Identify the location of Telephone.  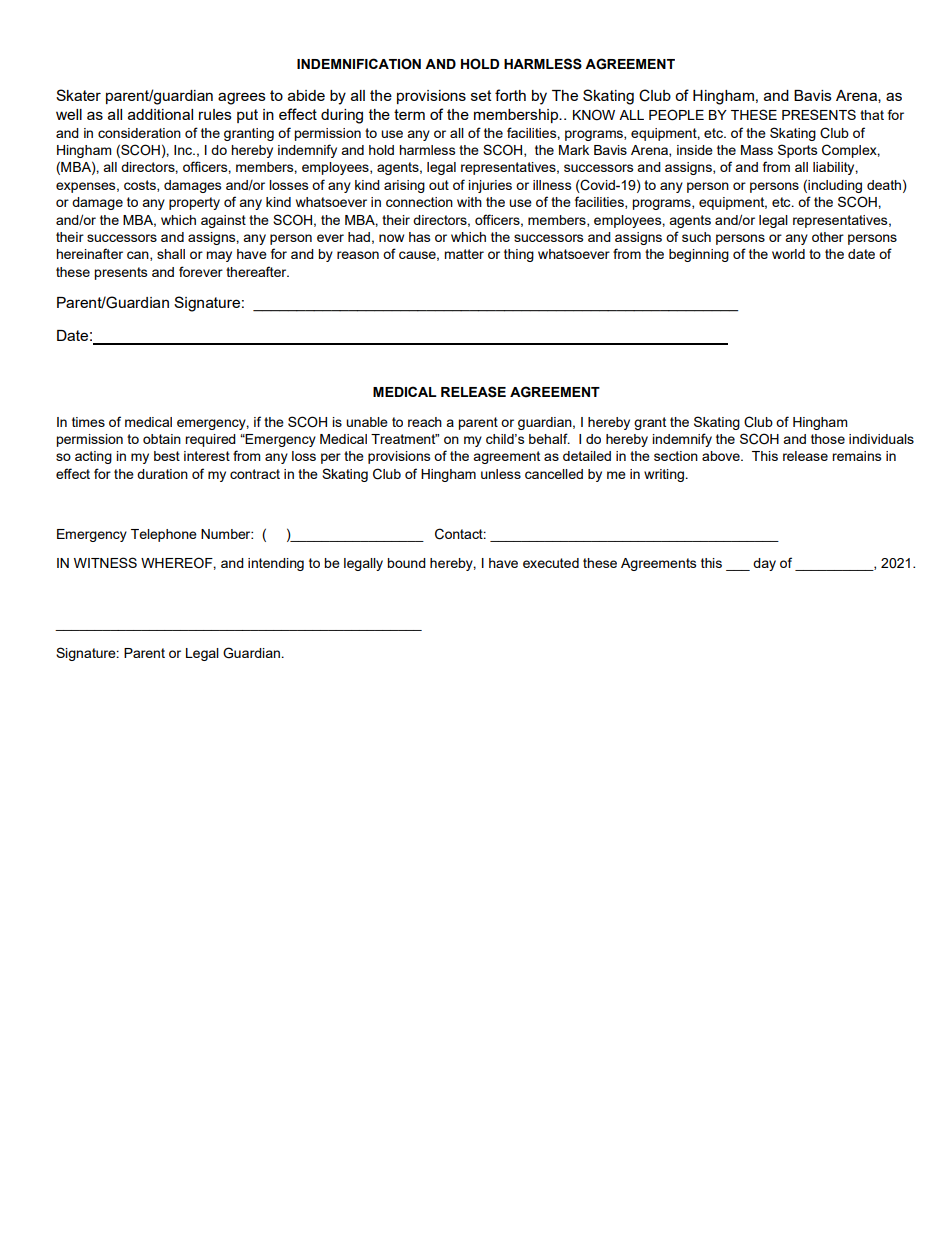
(164, 535).
